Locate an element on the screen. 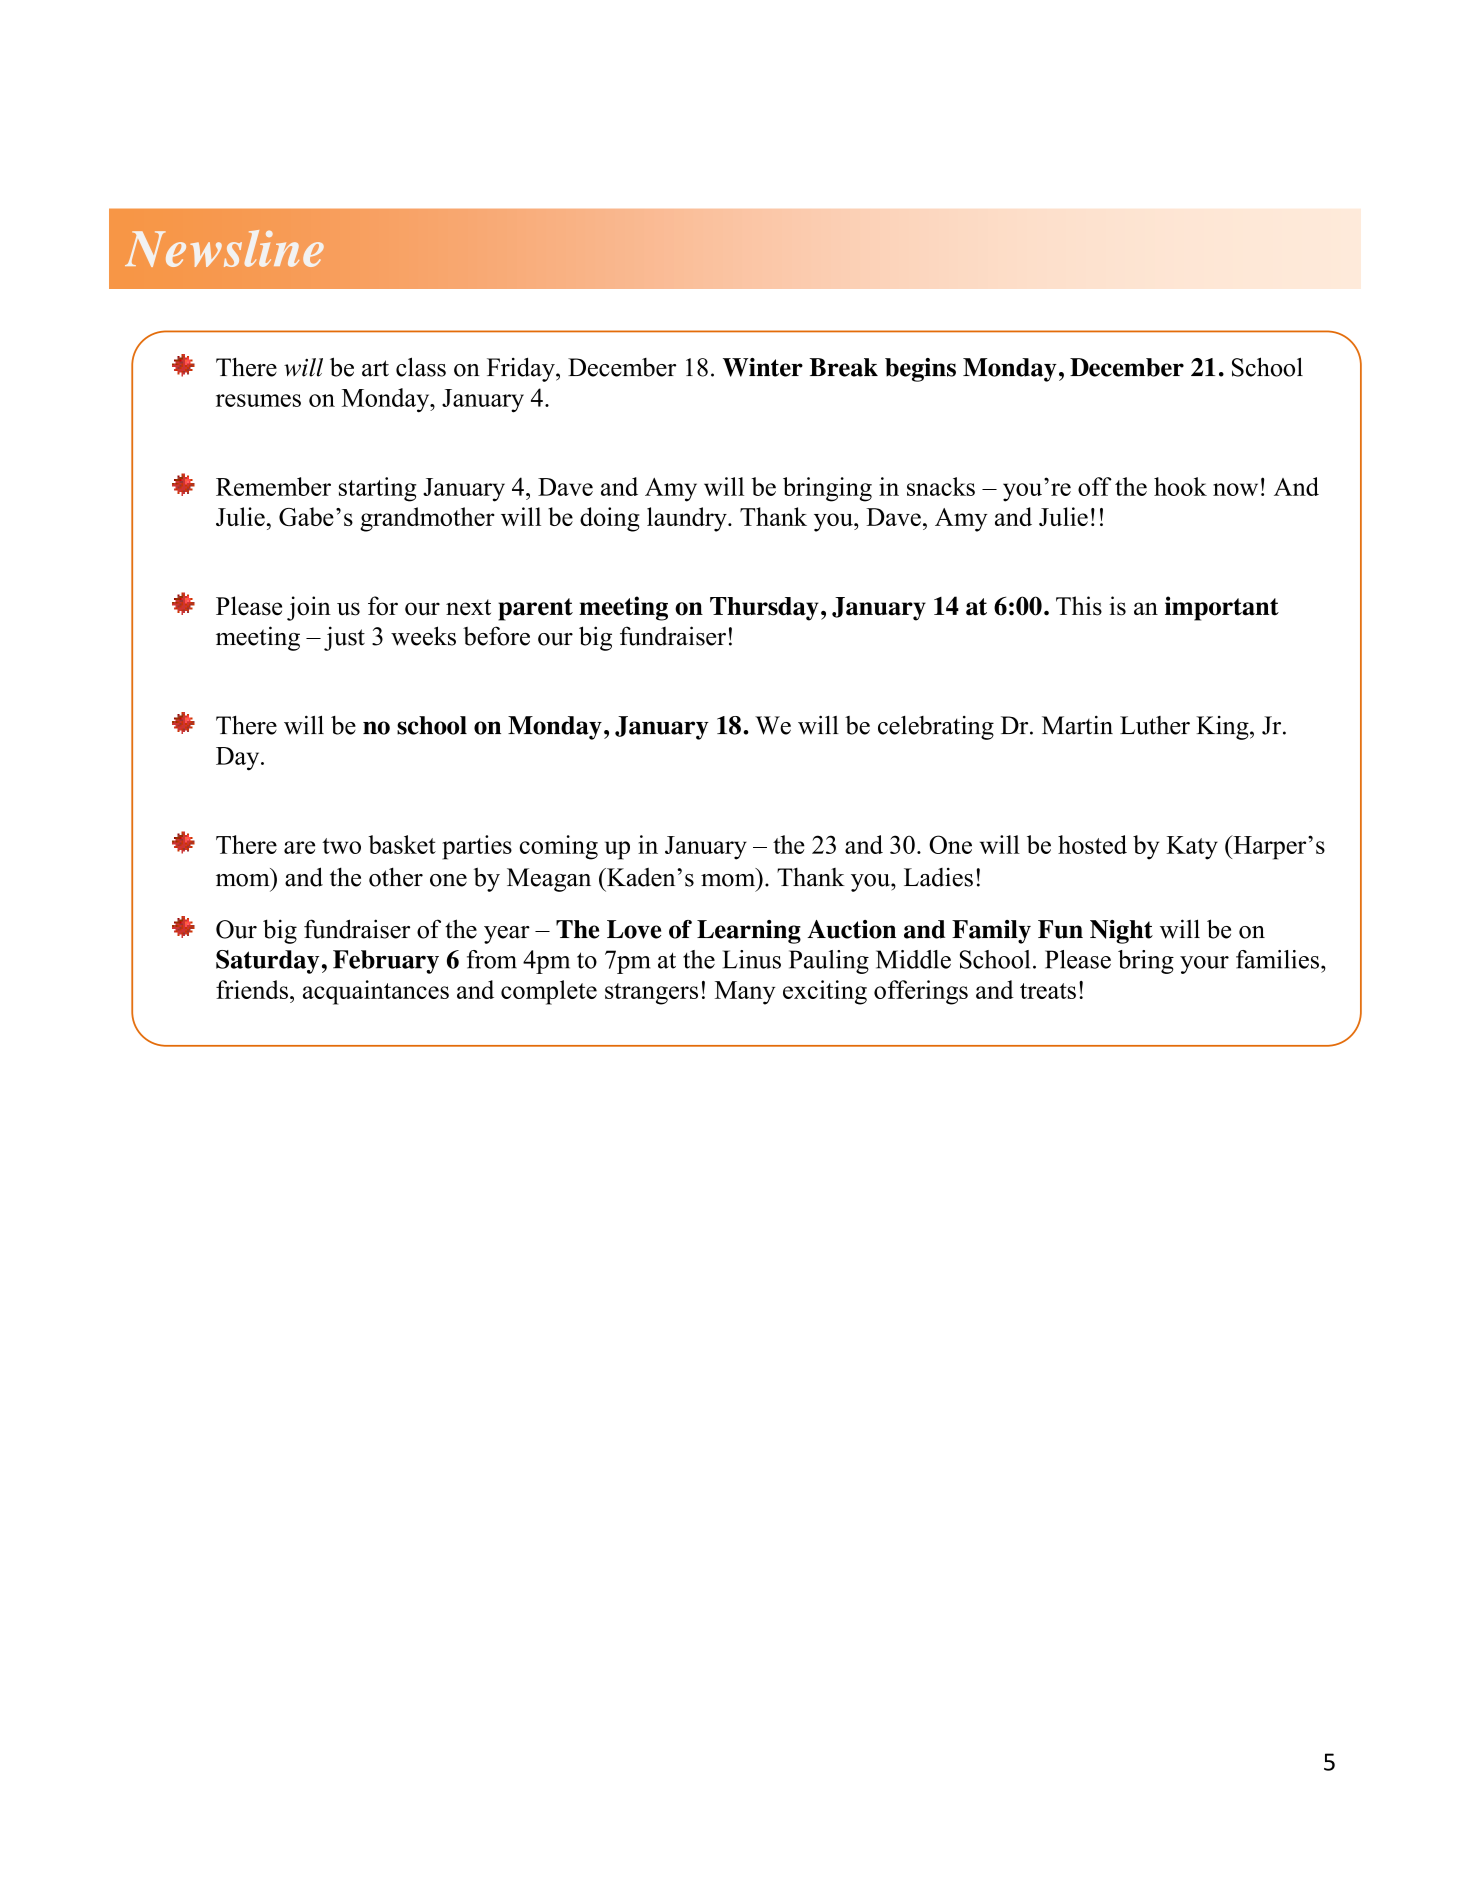 The width and height of the screenshot is (1465, 1896). celebrating is located at coordinates (936, 728).
